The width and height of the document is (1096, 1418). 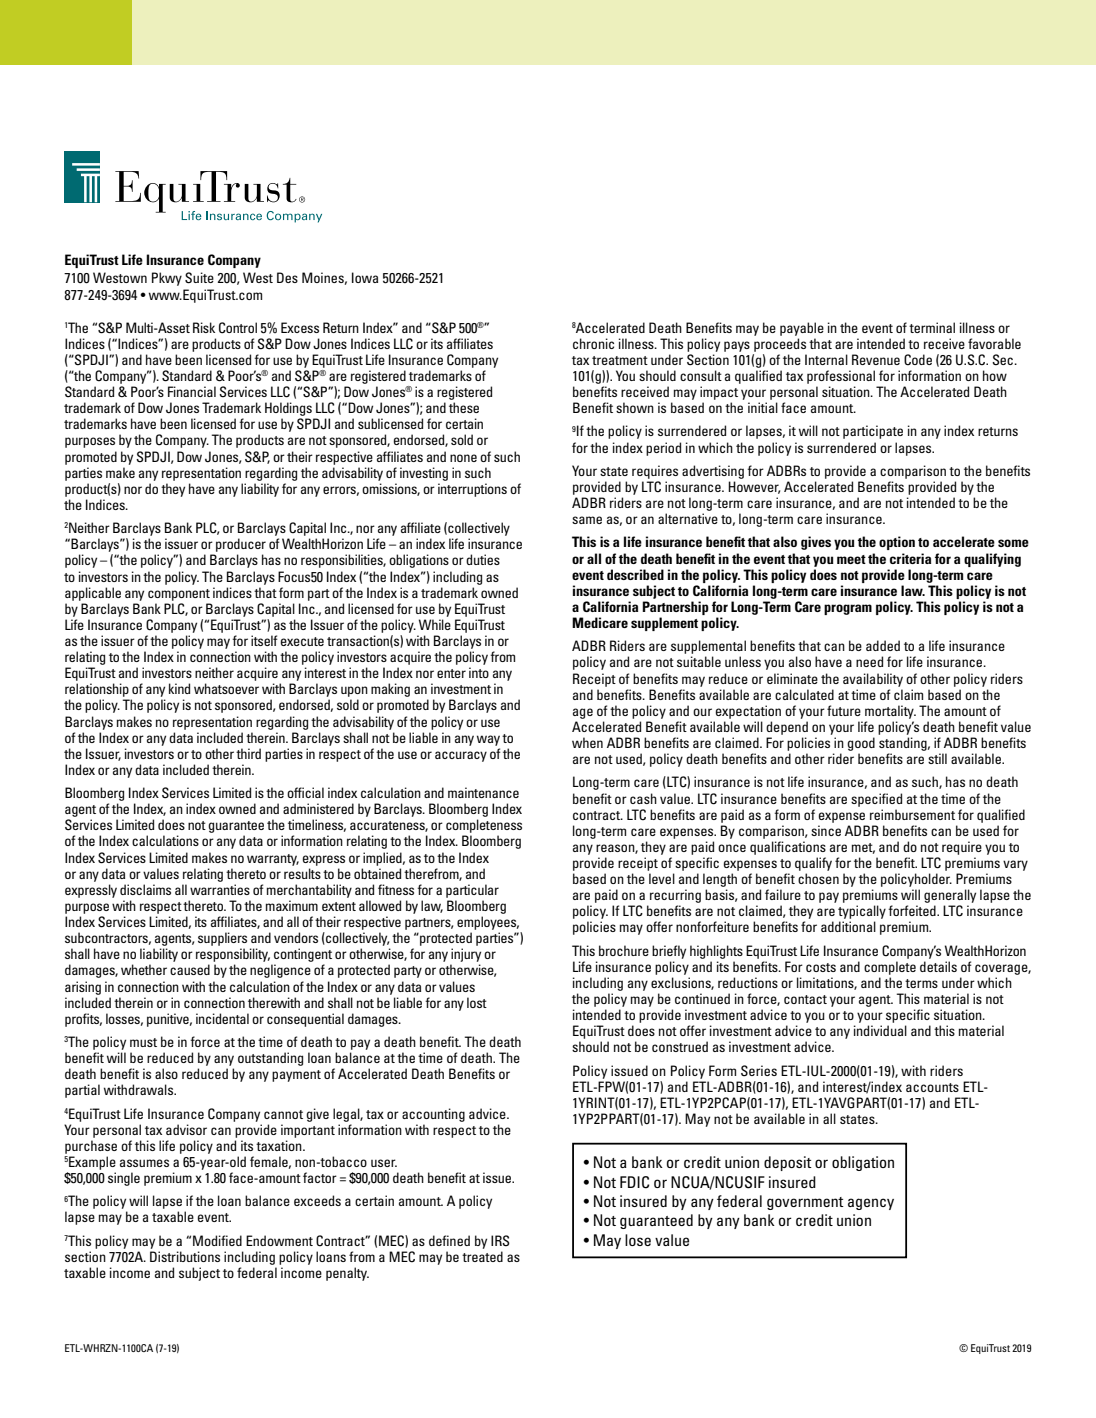 What do you see at coordinates (204, 327) in the document?
I see `Risk` at bounding box center [204, 327].
